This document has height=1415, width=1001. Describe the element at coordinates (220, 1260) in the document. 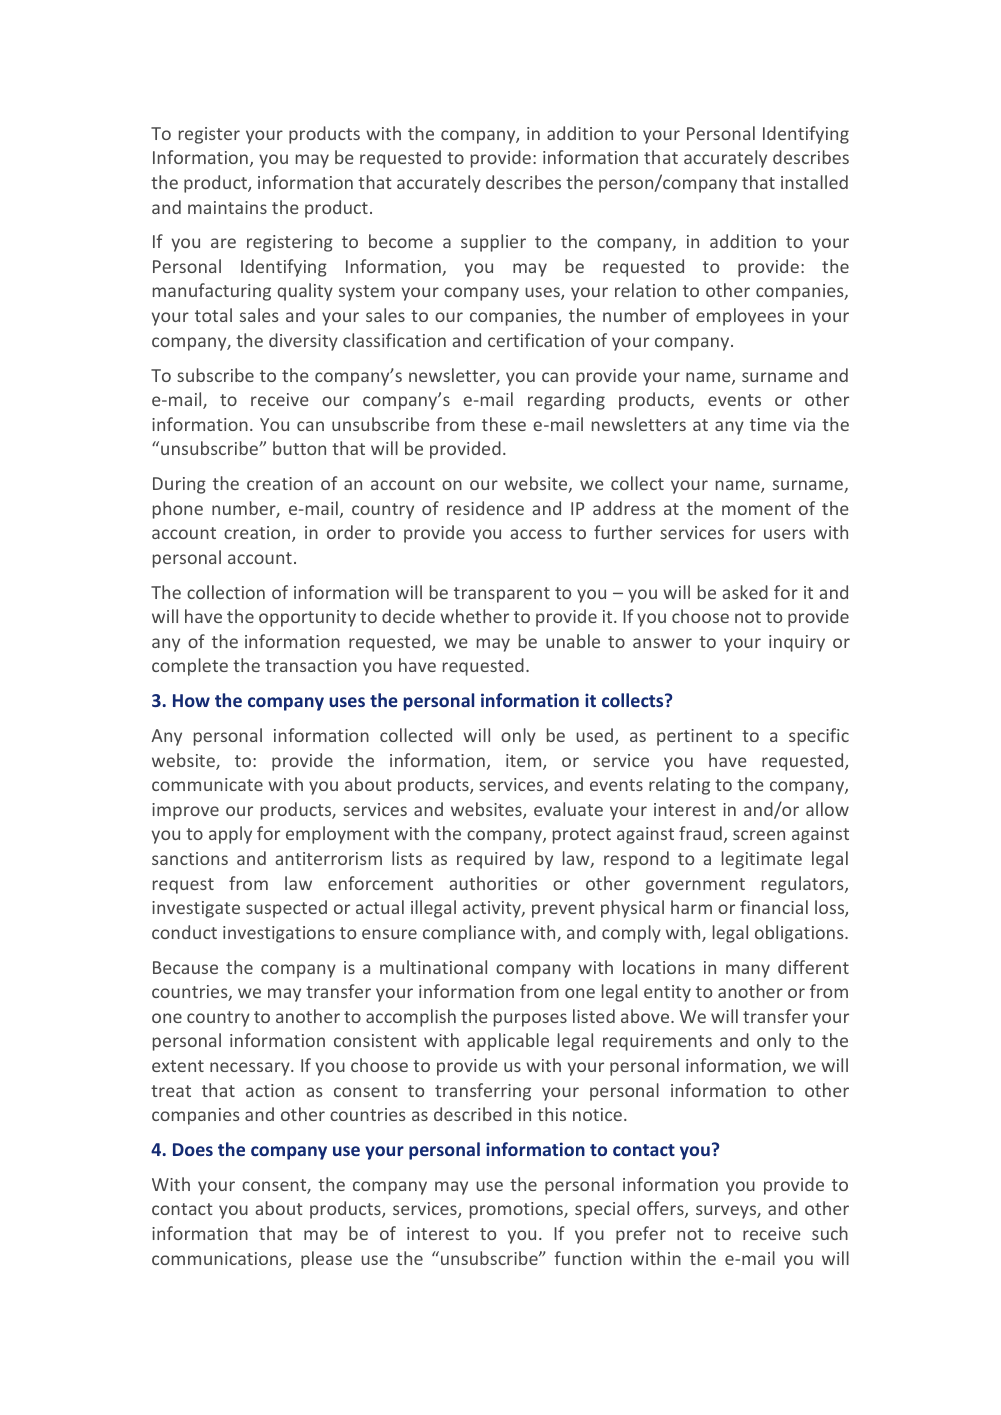

I see `communications` at that location.
